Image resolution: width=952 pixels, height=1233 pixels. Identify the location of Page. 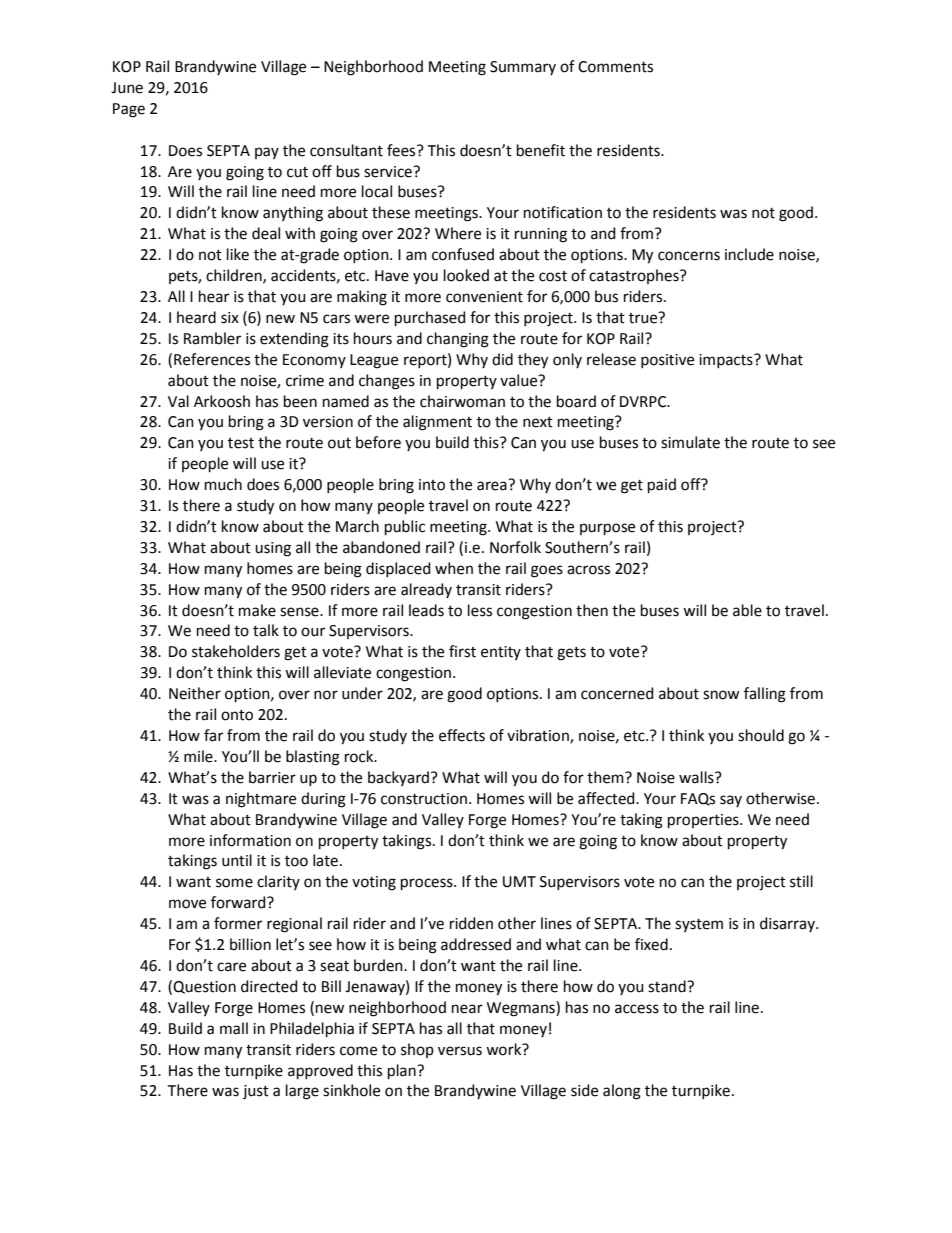
(129, 110).
